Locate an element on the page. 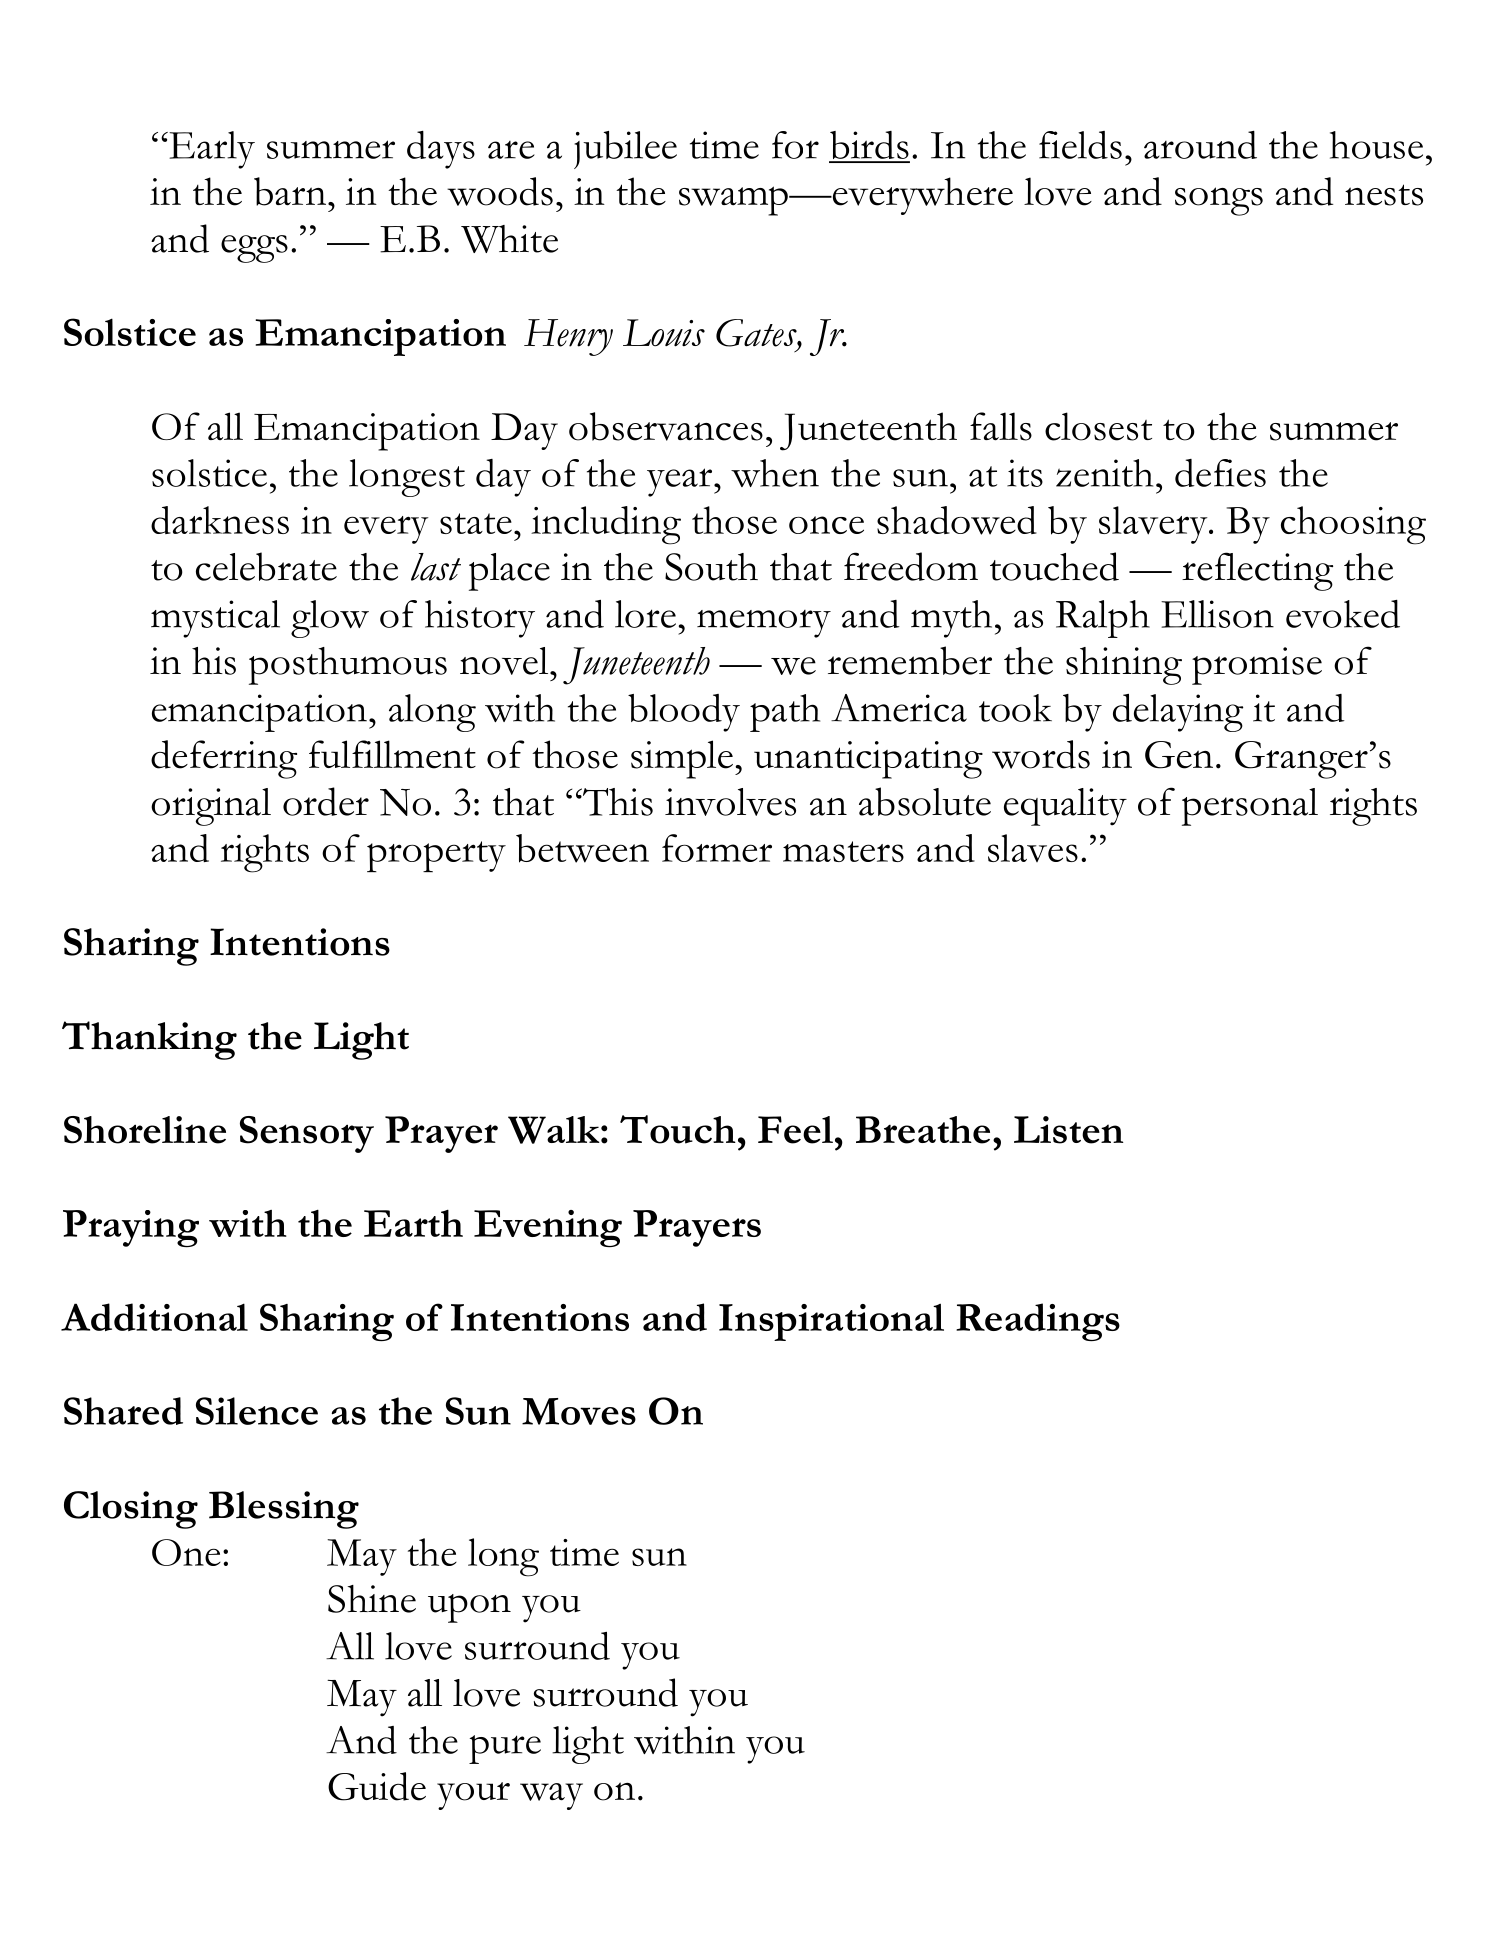  Readings is located at coordinates (1038, 1322).
